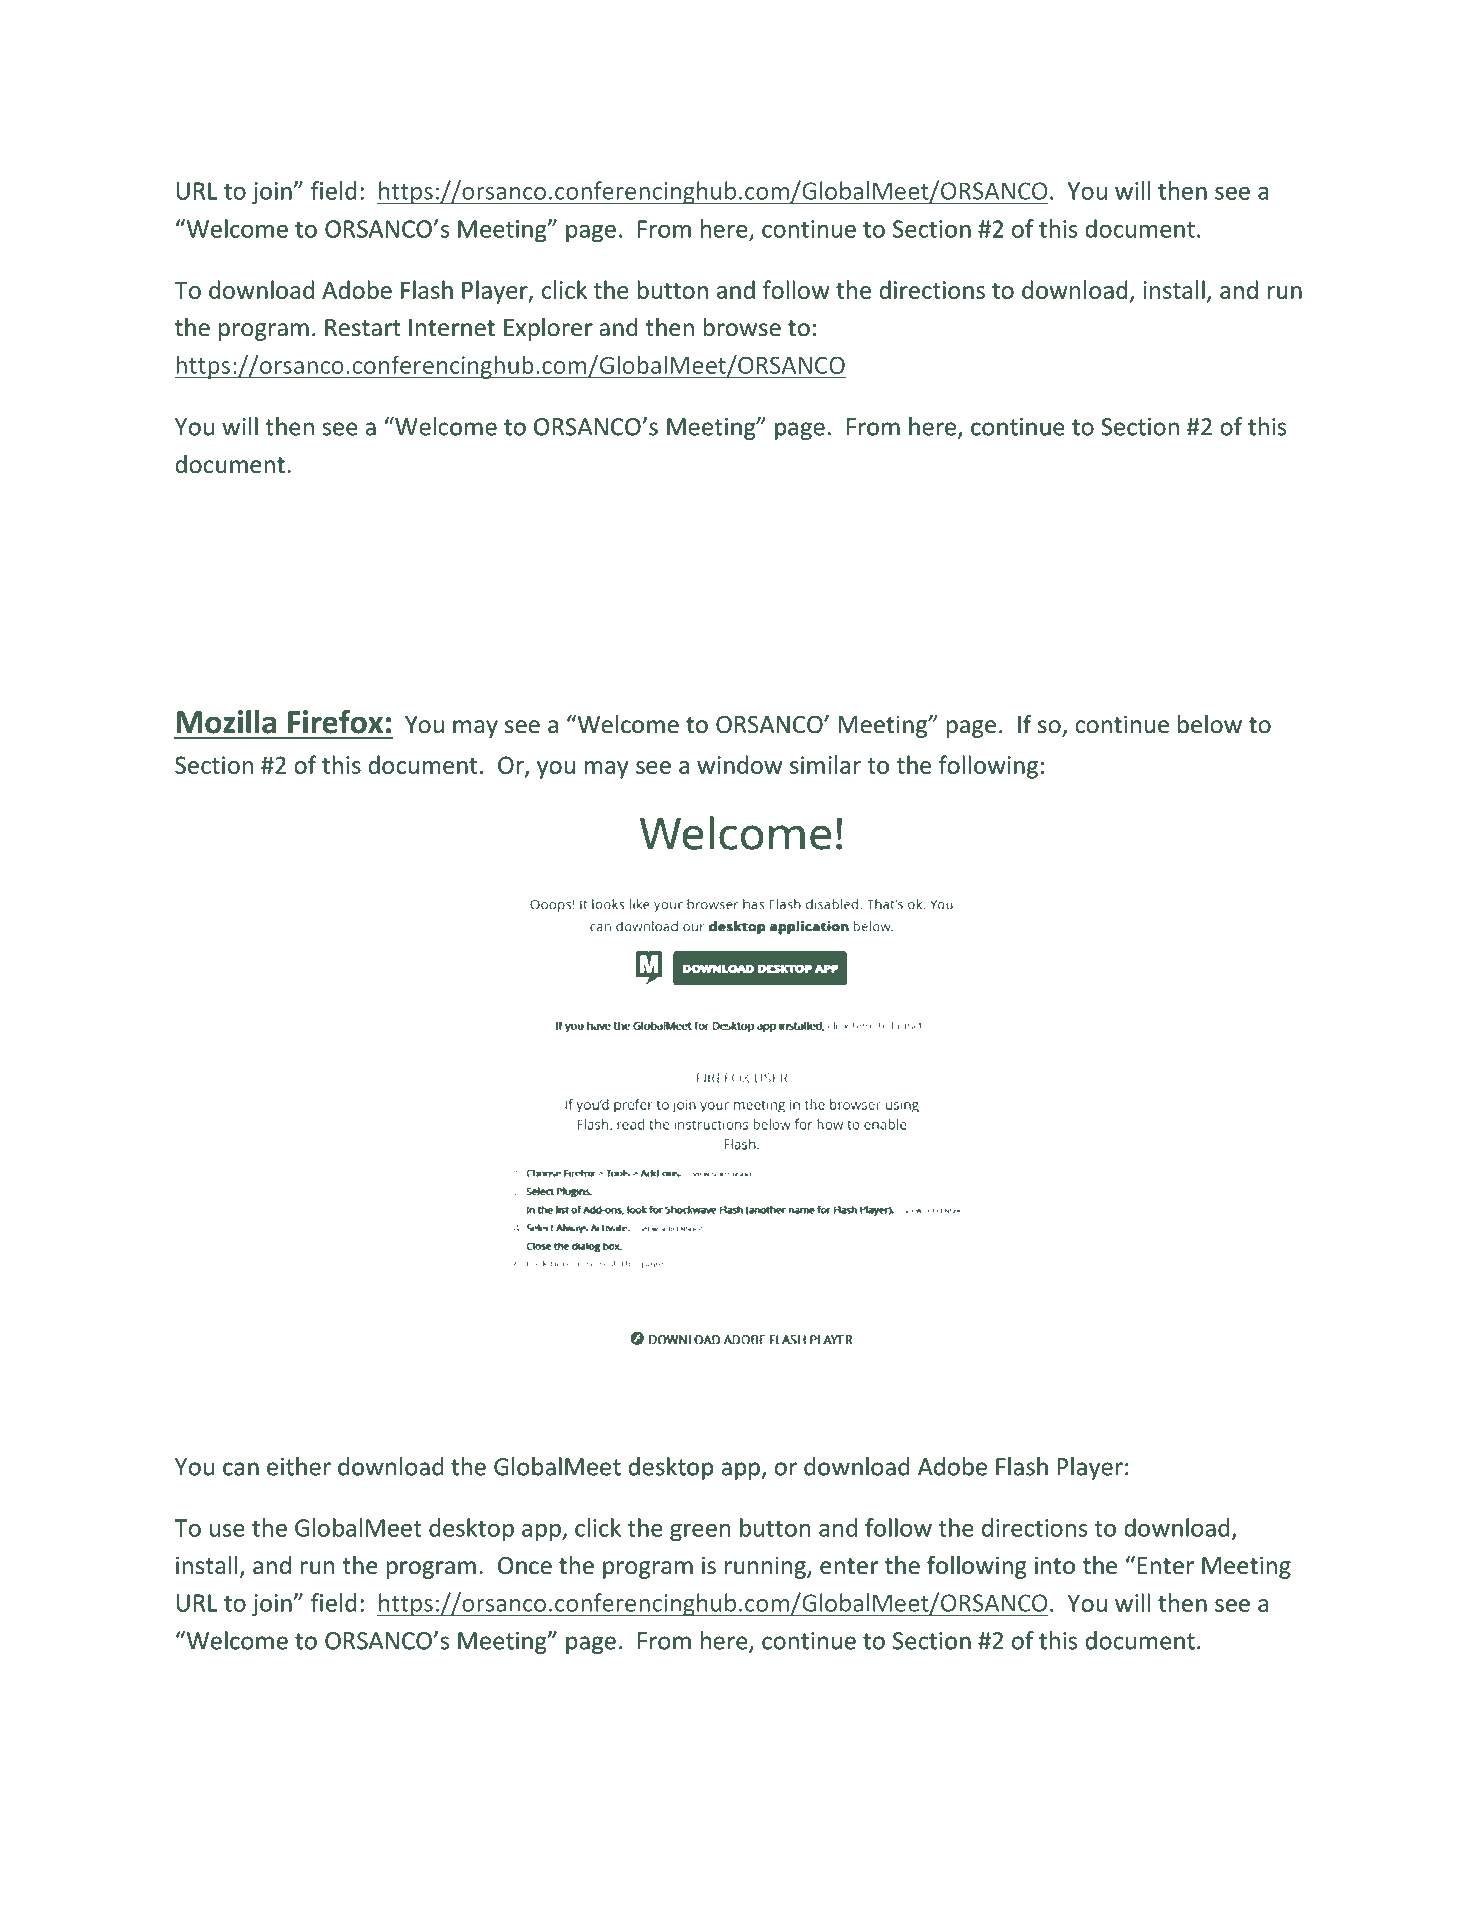  Describe the element at coordinates (227, 1530) in the image. I see `use` at that location.
